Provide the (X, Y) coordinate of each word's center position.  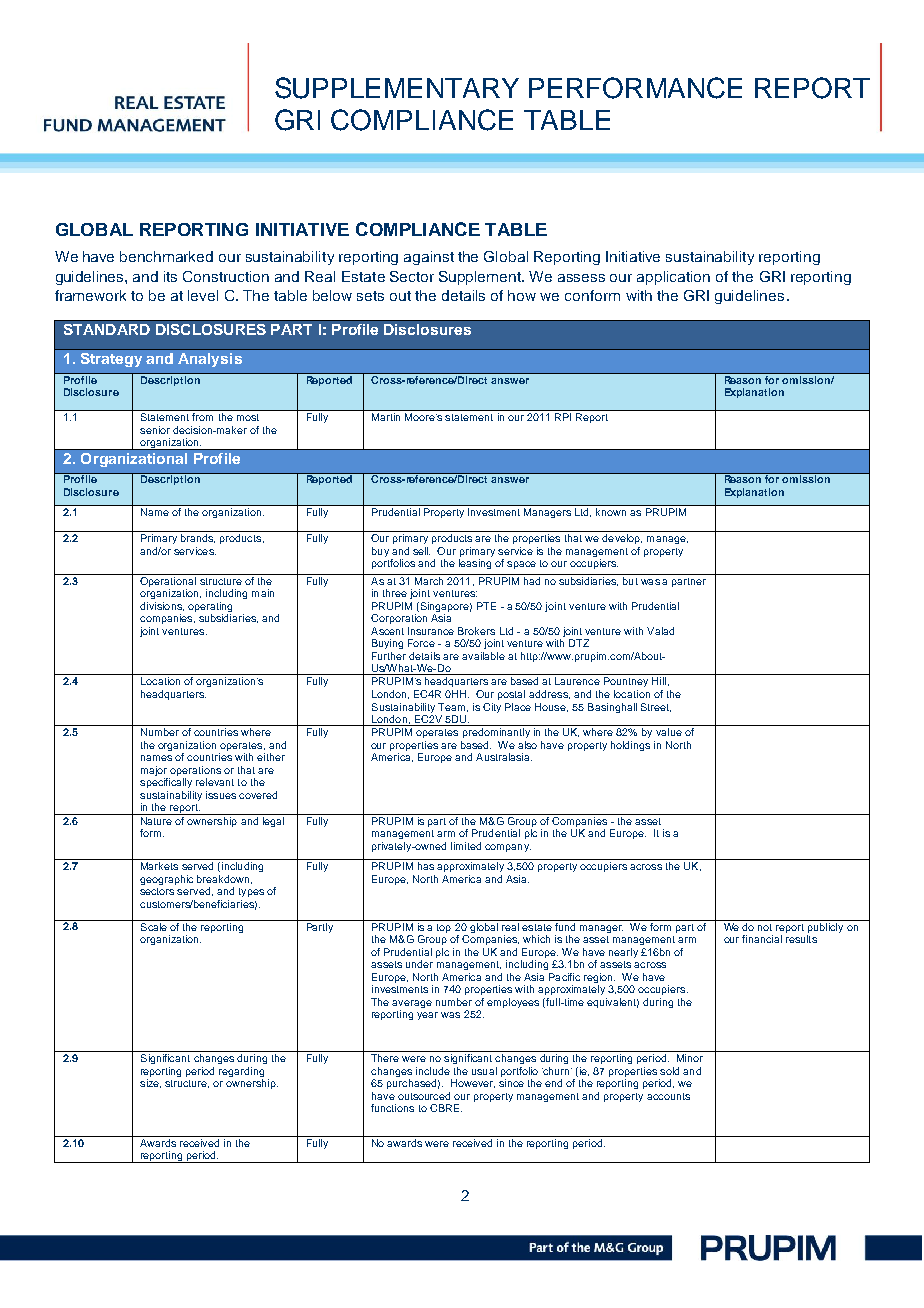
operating (210, 608)
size (150, 1083)
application (673, 278)
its (170, 276)
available (483, 656)
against (429, 258)
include (433, 1071)
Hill (659, 681)
